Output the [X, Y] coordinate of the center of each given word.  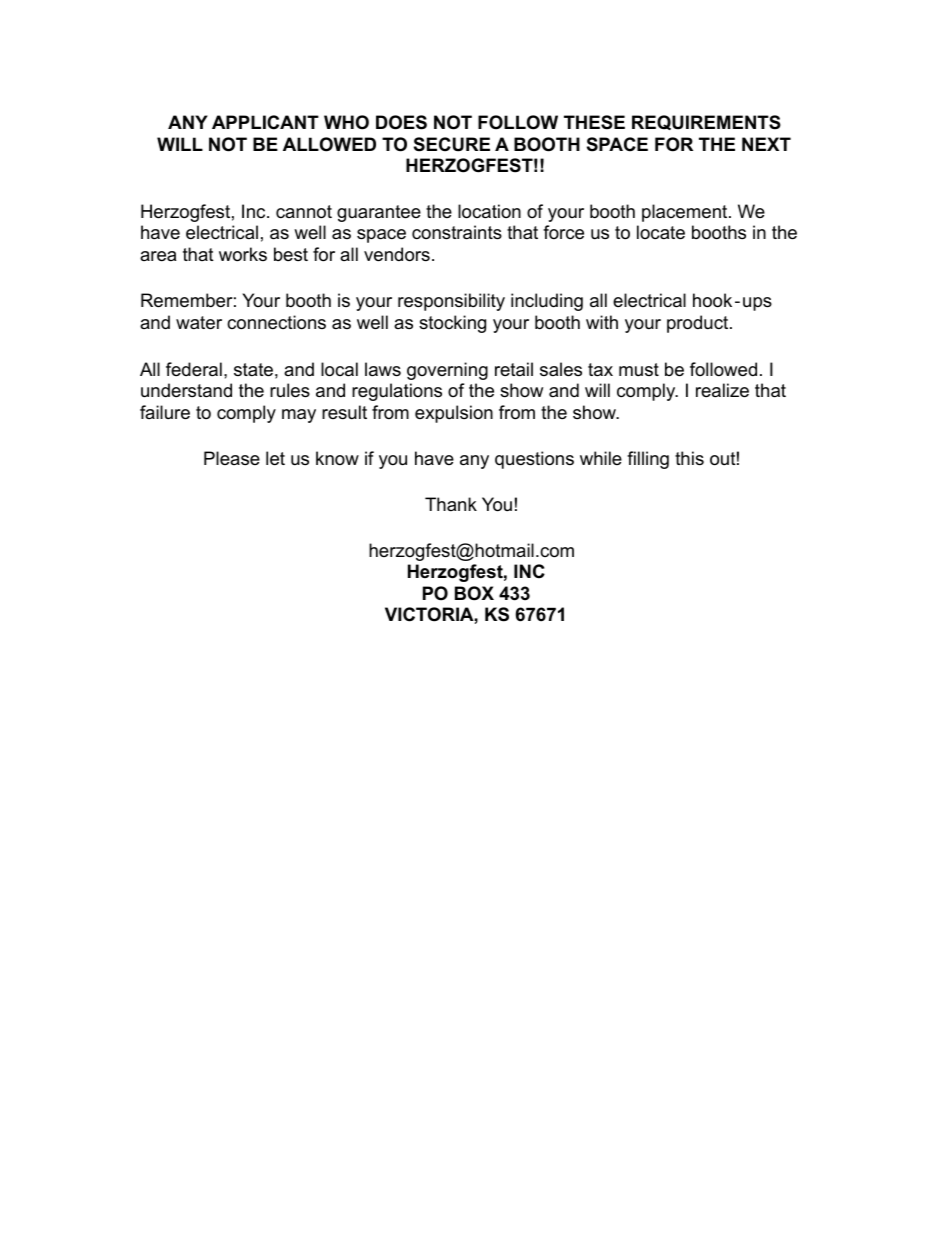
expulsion [454, 414]
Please [232, 458]
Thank [451, 504]
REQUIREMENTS [706, 122]
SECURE [452, 144]
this [689, 458]
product [697, 324]
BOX [474, 593]
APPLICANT [265, 122]
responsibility [451, 302]
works [243, 254]
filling [648, 460]
